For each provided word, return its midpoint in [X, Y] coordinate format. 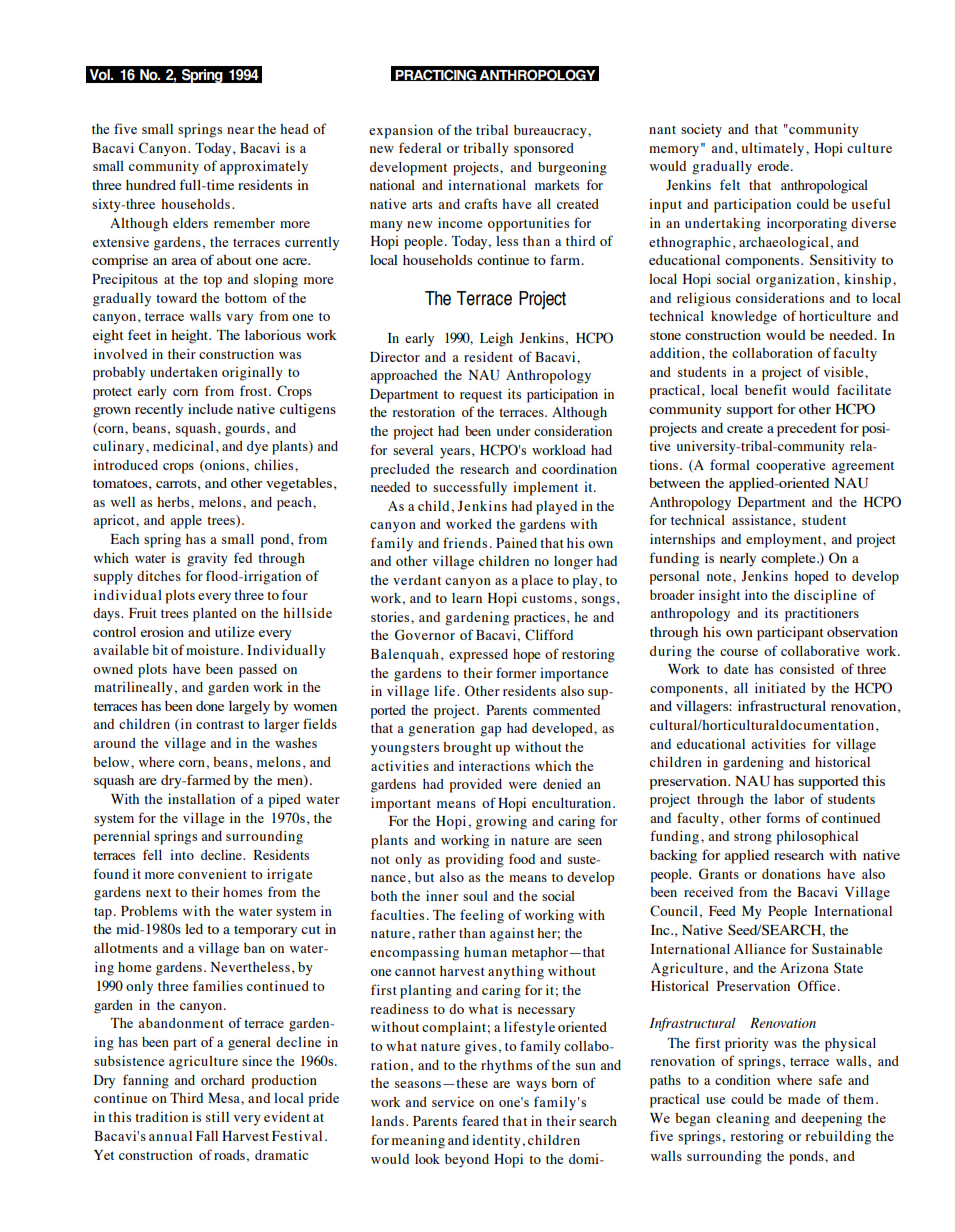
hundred [151, 185]
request [481, 396]
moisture [214, 649]
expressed [478, 656]
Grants [719, 874]
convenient [212, 873]
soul [475, 896]
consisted [807, 668]
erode [775, 166]
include [210, 408]
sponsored [544, 150]
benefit [766, 389]
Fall [207, 1136]
